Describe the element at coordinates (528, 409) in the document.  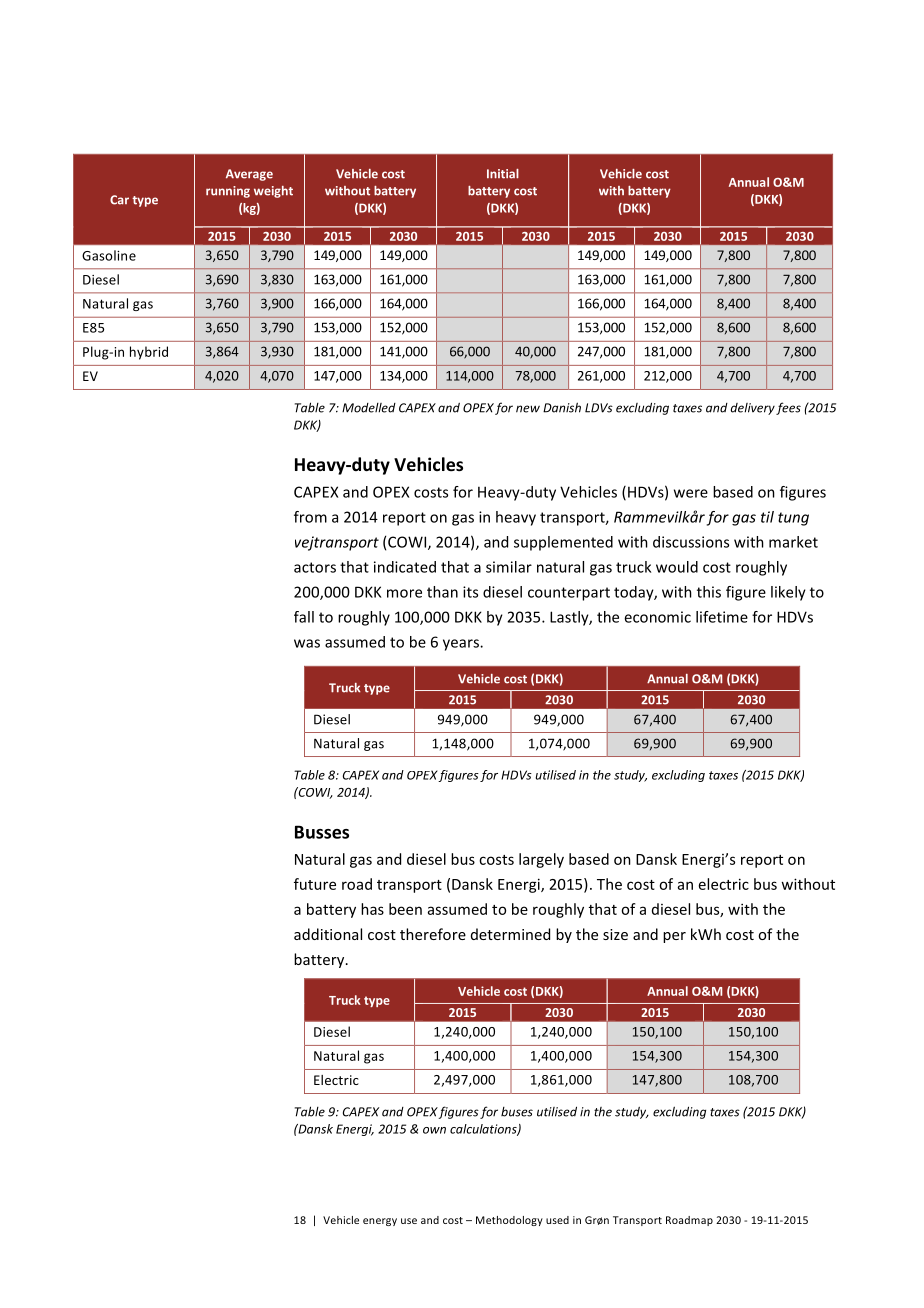
I see `new` at that location.
